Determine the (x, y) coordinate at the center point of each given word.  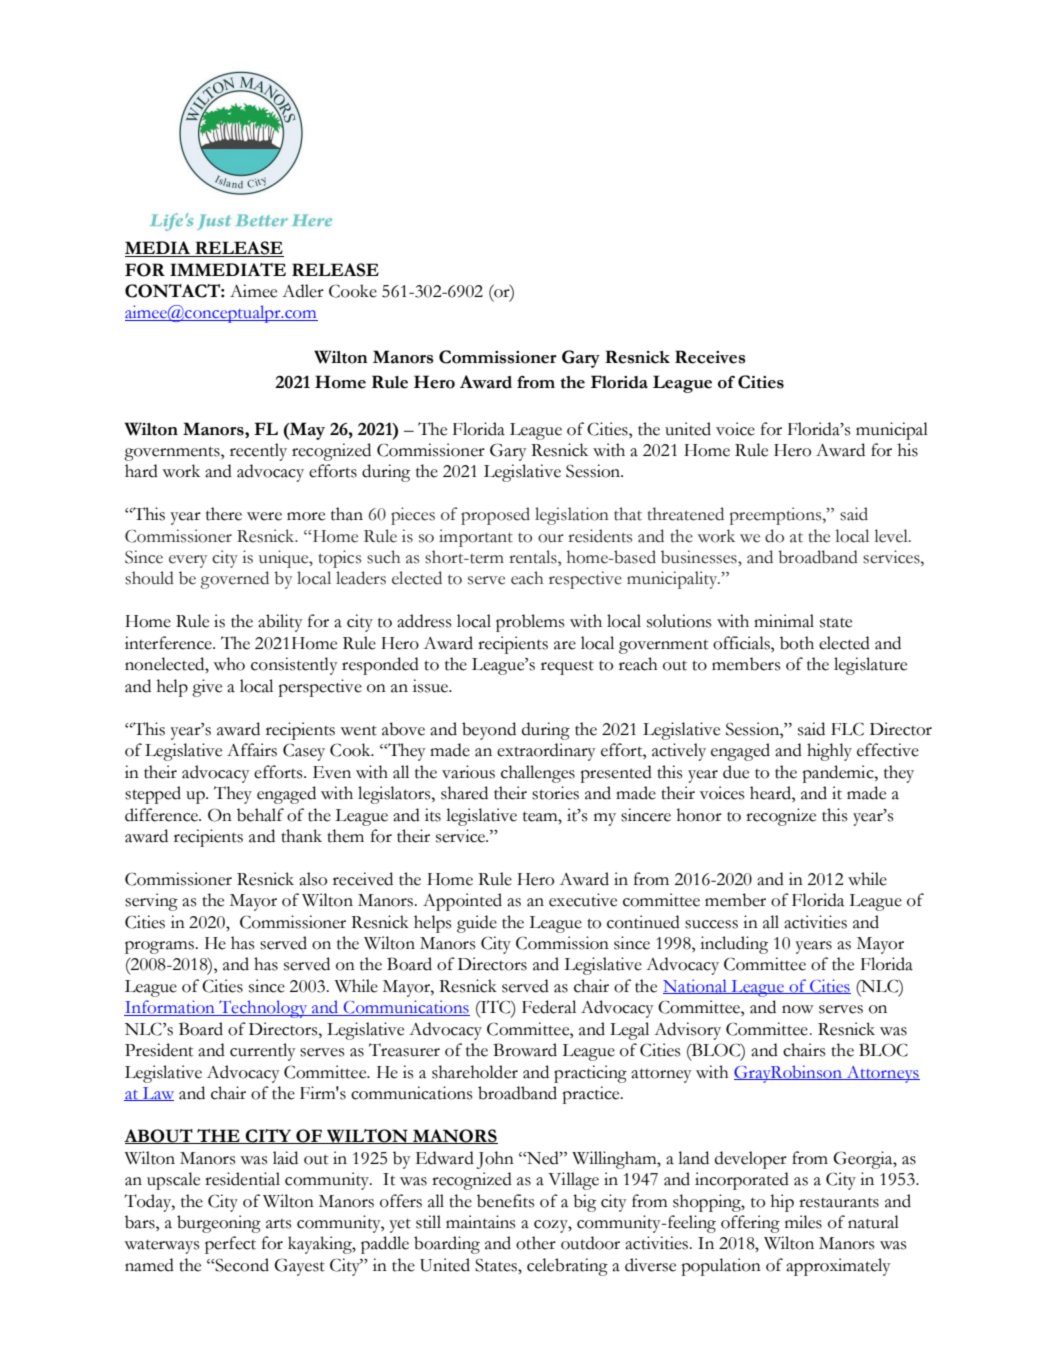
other (536, 1243)
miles (803, 1222)
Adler (303, 291)
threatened (686, 514)
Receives (710, 357)
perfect (230, 1245)
